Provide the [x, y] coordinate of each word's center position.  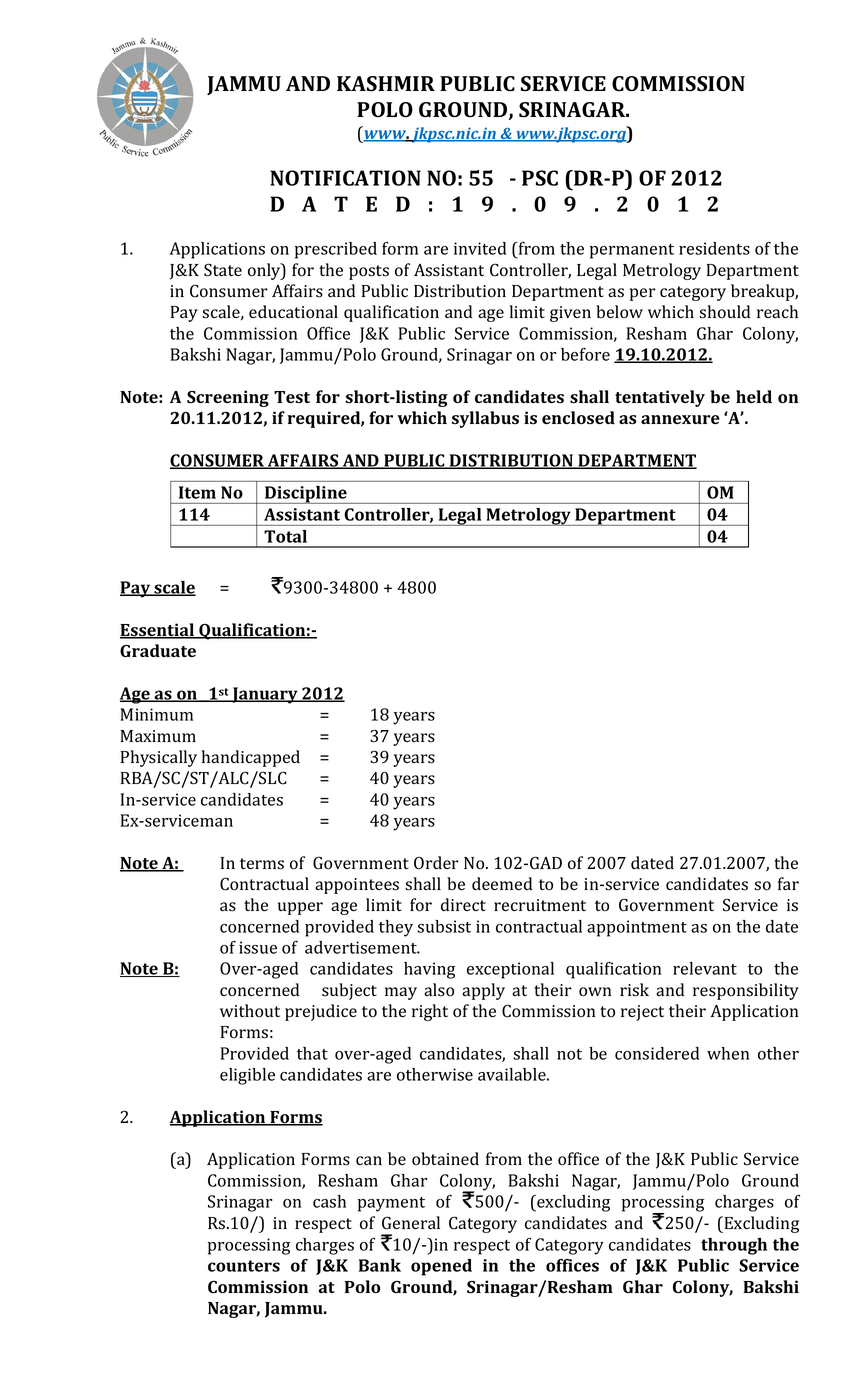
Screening [228, 398]
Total [285, 536]
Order [436, 863]
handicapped [250, 758]
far [788, 883]
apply [483, 991]
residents [714, 248]
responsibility [746, 991]
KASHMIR [386, 84]
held [754, 396]
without [250, 1011]
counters [244, 1266]
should [724, 312]
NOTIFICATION [345, 178]
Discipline [306, 495]
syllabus [485, 419]
